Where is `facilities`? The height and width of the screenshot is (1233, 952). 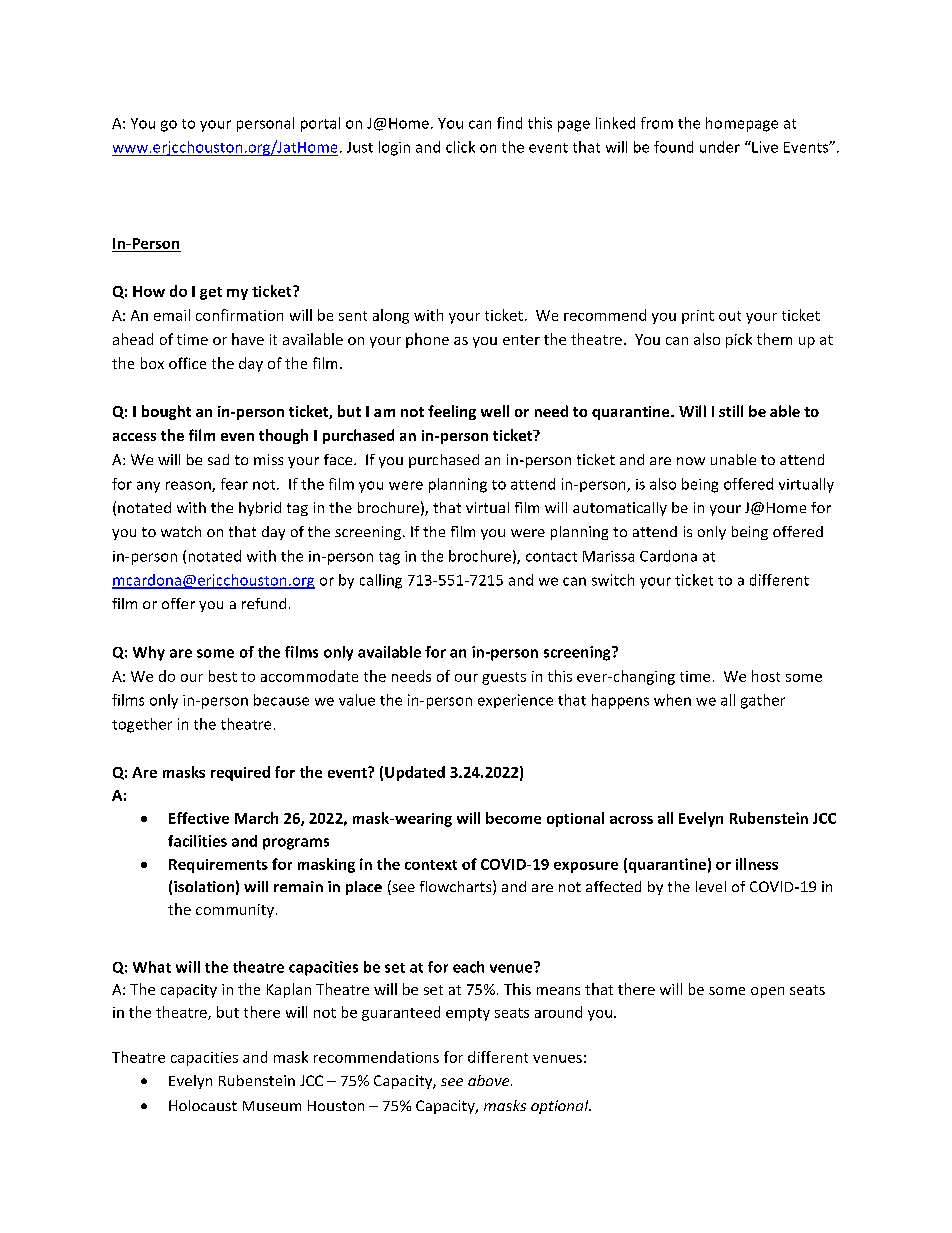
facilities is located at coordinates (197, 841).
